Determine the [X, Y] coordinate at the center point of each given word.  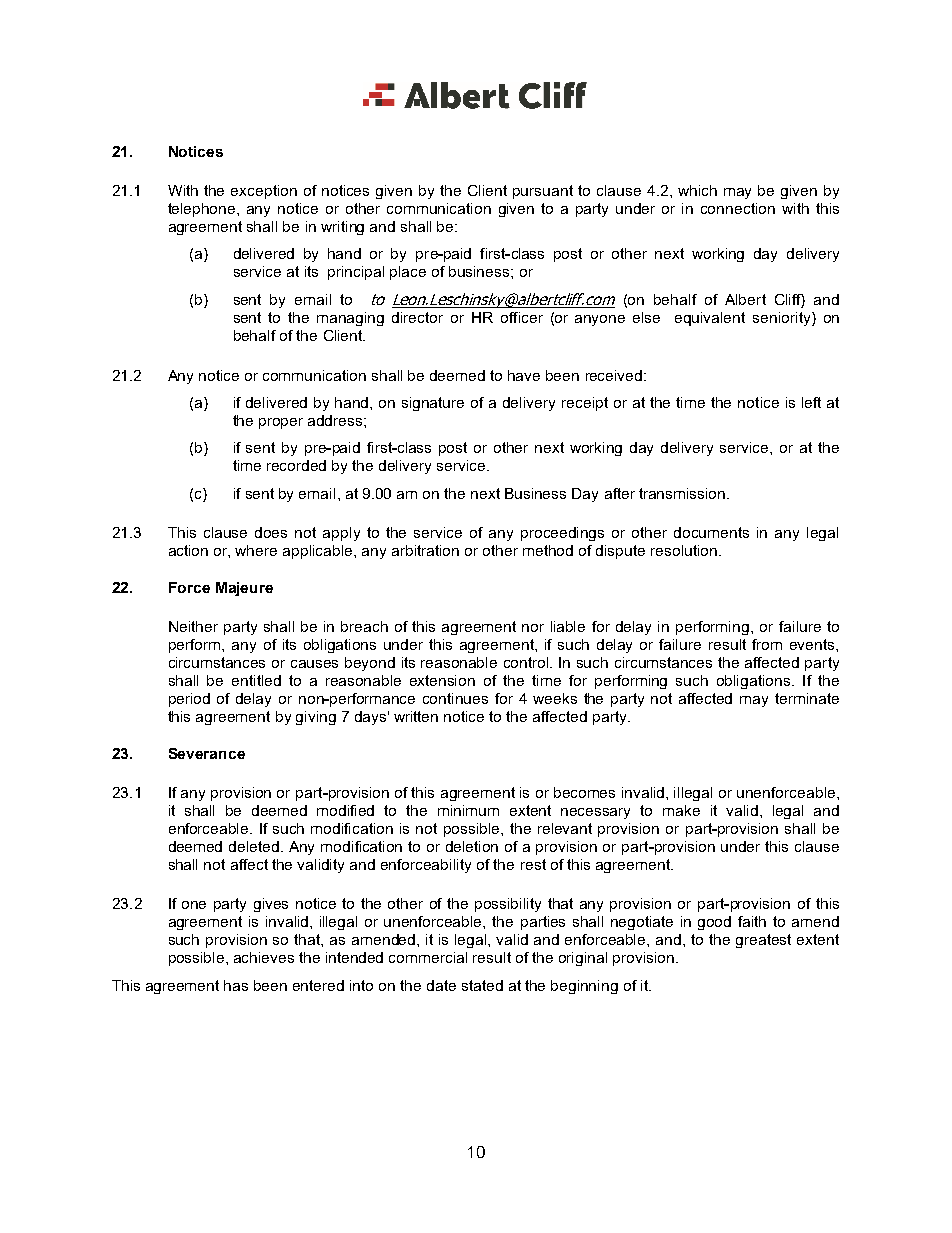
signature [433, 404]
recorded [296, 465]
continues [455, 698]
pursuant [543, 192]
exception [264, 192]
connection [738, 208]
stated [482, 985]
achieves [264, 957]
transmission [683, 493]
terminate [807, 698]
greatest [763, 941]
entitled [256, 680]
